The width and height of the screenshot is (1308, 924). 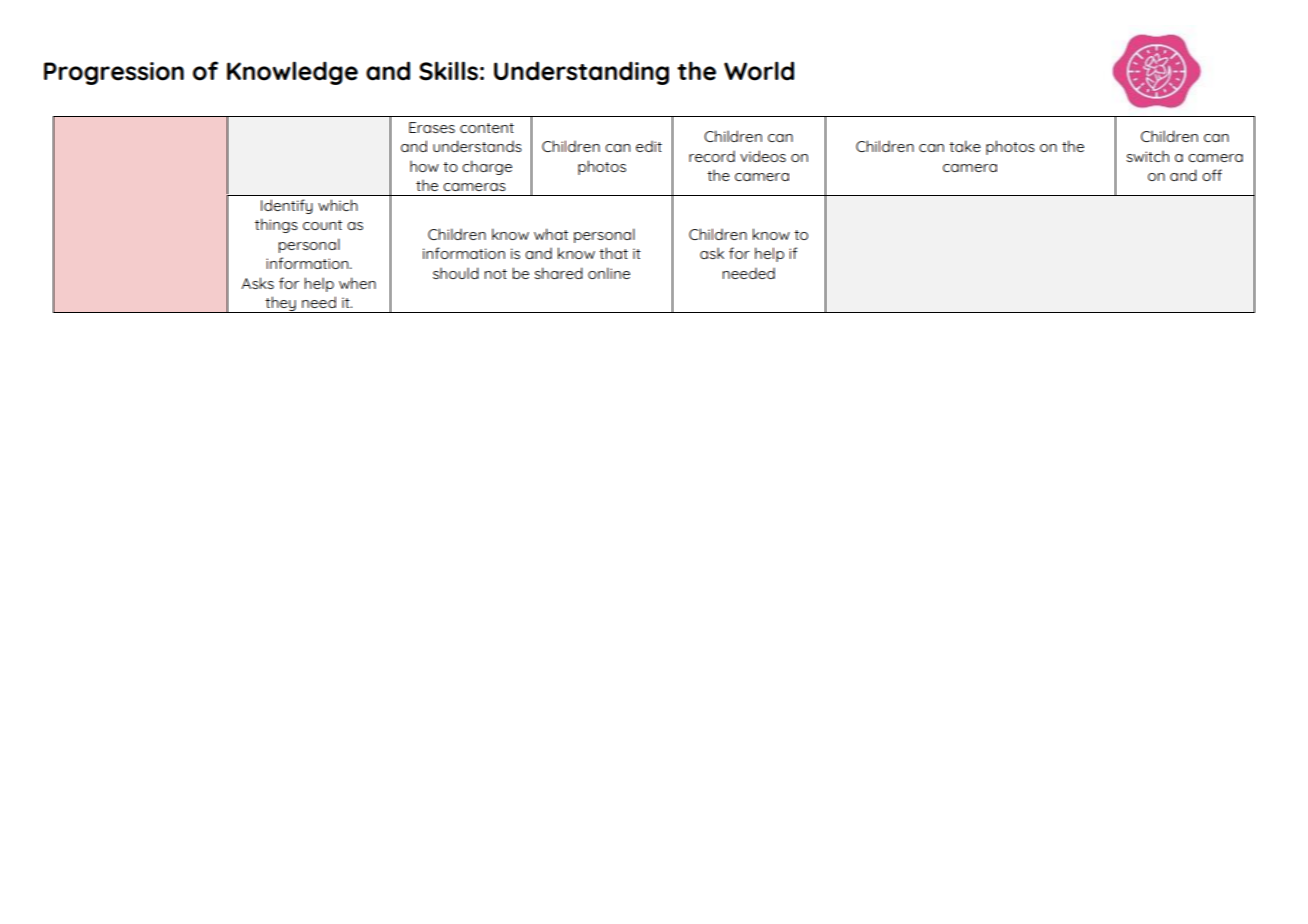 What do you see at coordinates (581, 73) in the screenshot?
I see `Understanding` at bounding box center [581, 73].
